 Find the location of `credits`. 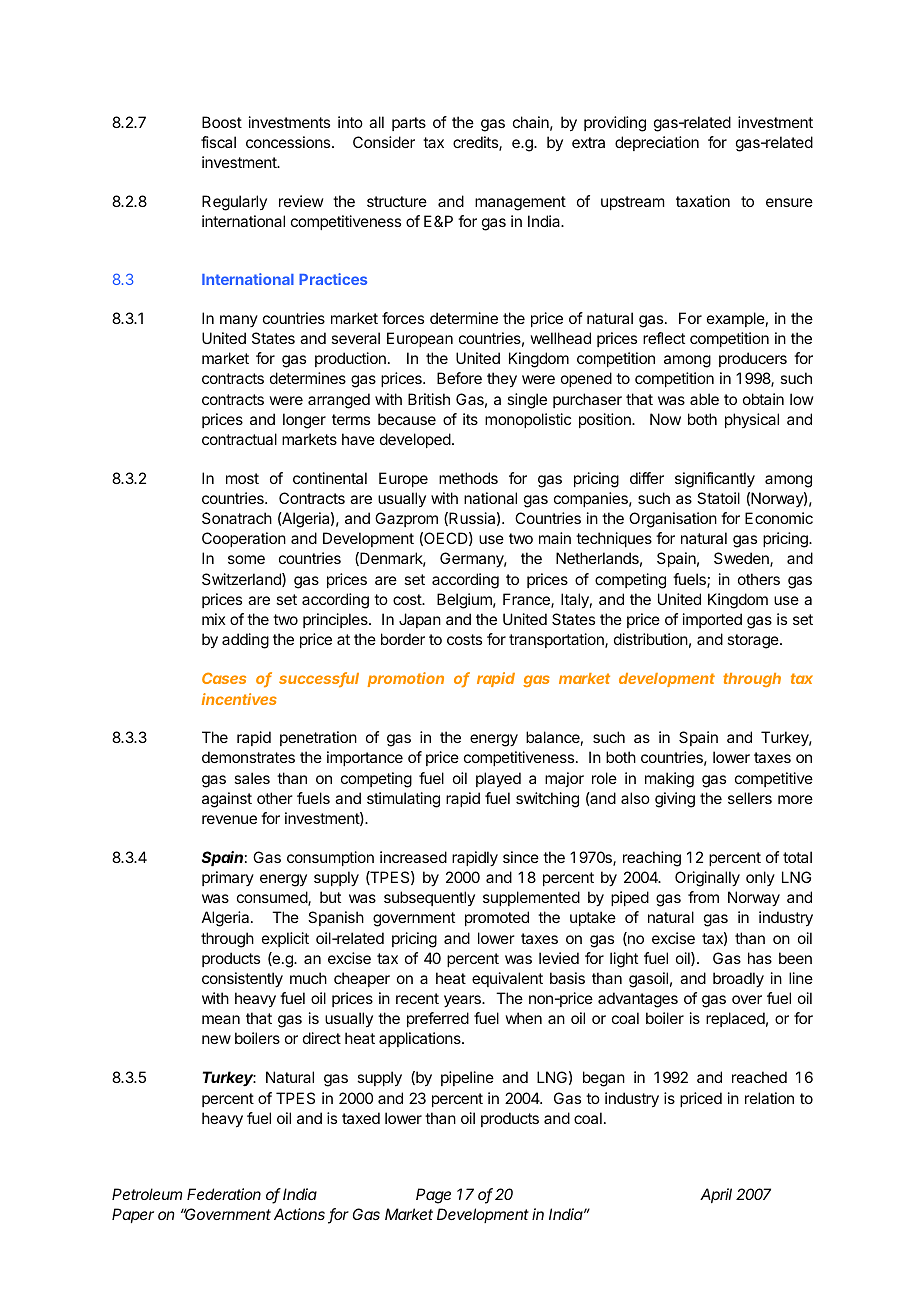

credits is located at coordinates (476, 143).
